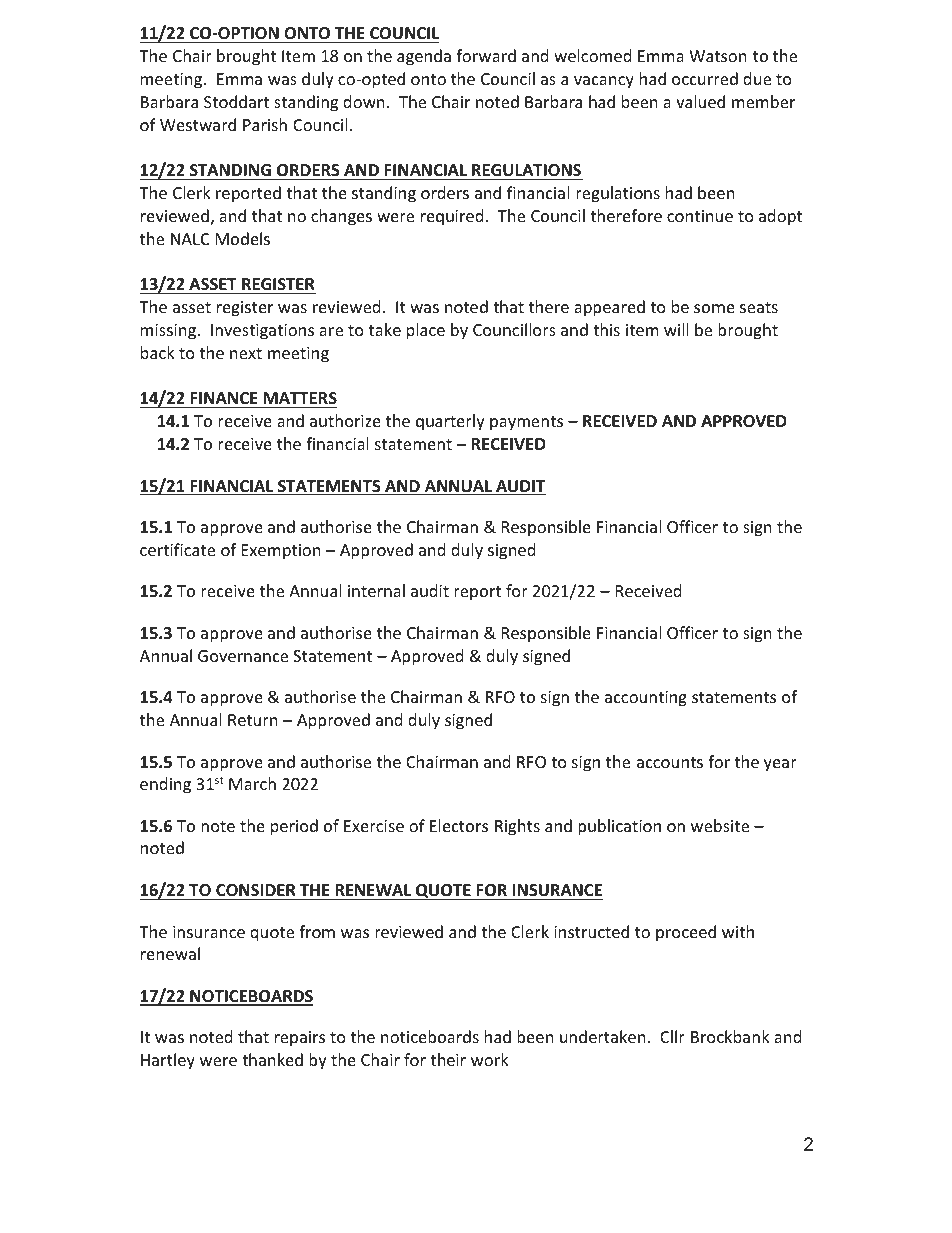 This screenshot has width=952, height=1233. What do you see at coordinates (253, 720) in the screenshot?
I see `Return` at bounding box center [253, 720].
